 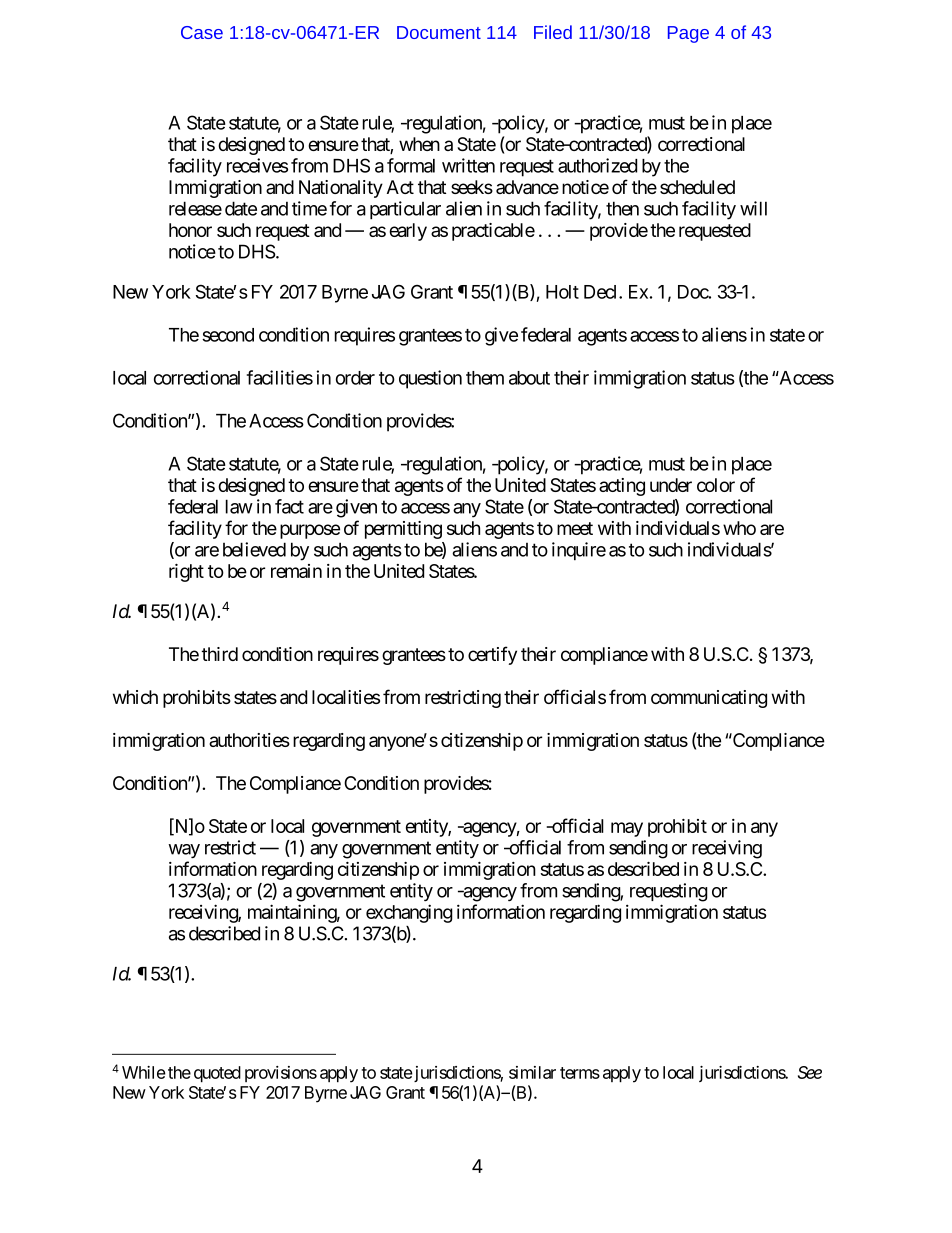 I want to click on early, so click(x=408, y=232).
